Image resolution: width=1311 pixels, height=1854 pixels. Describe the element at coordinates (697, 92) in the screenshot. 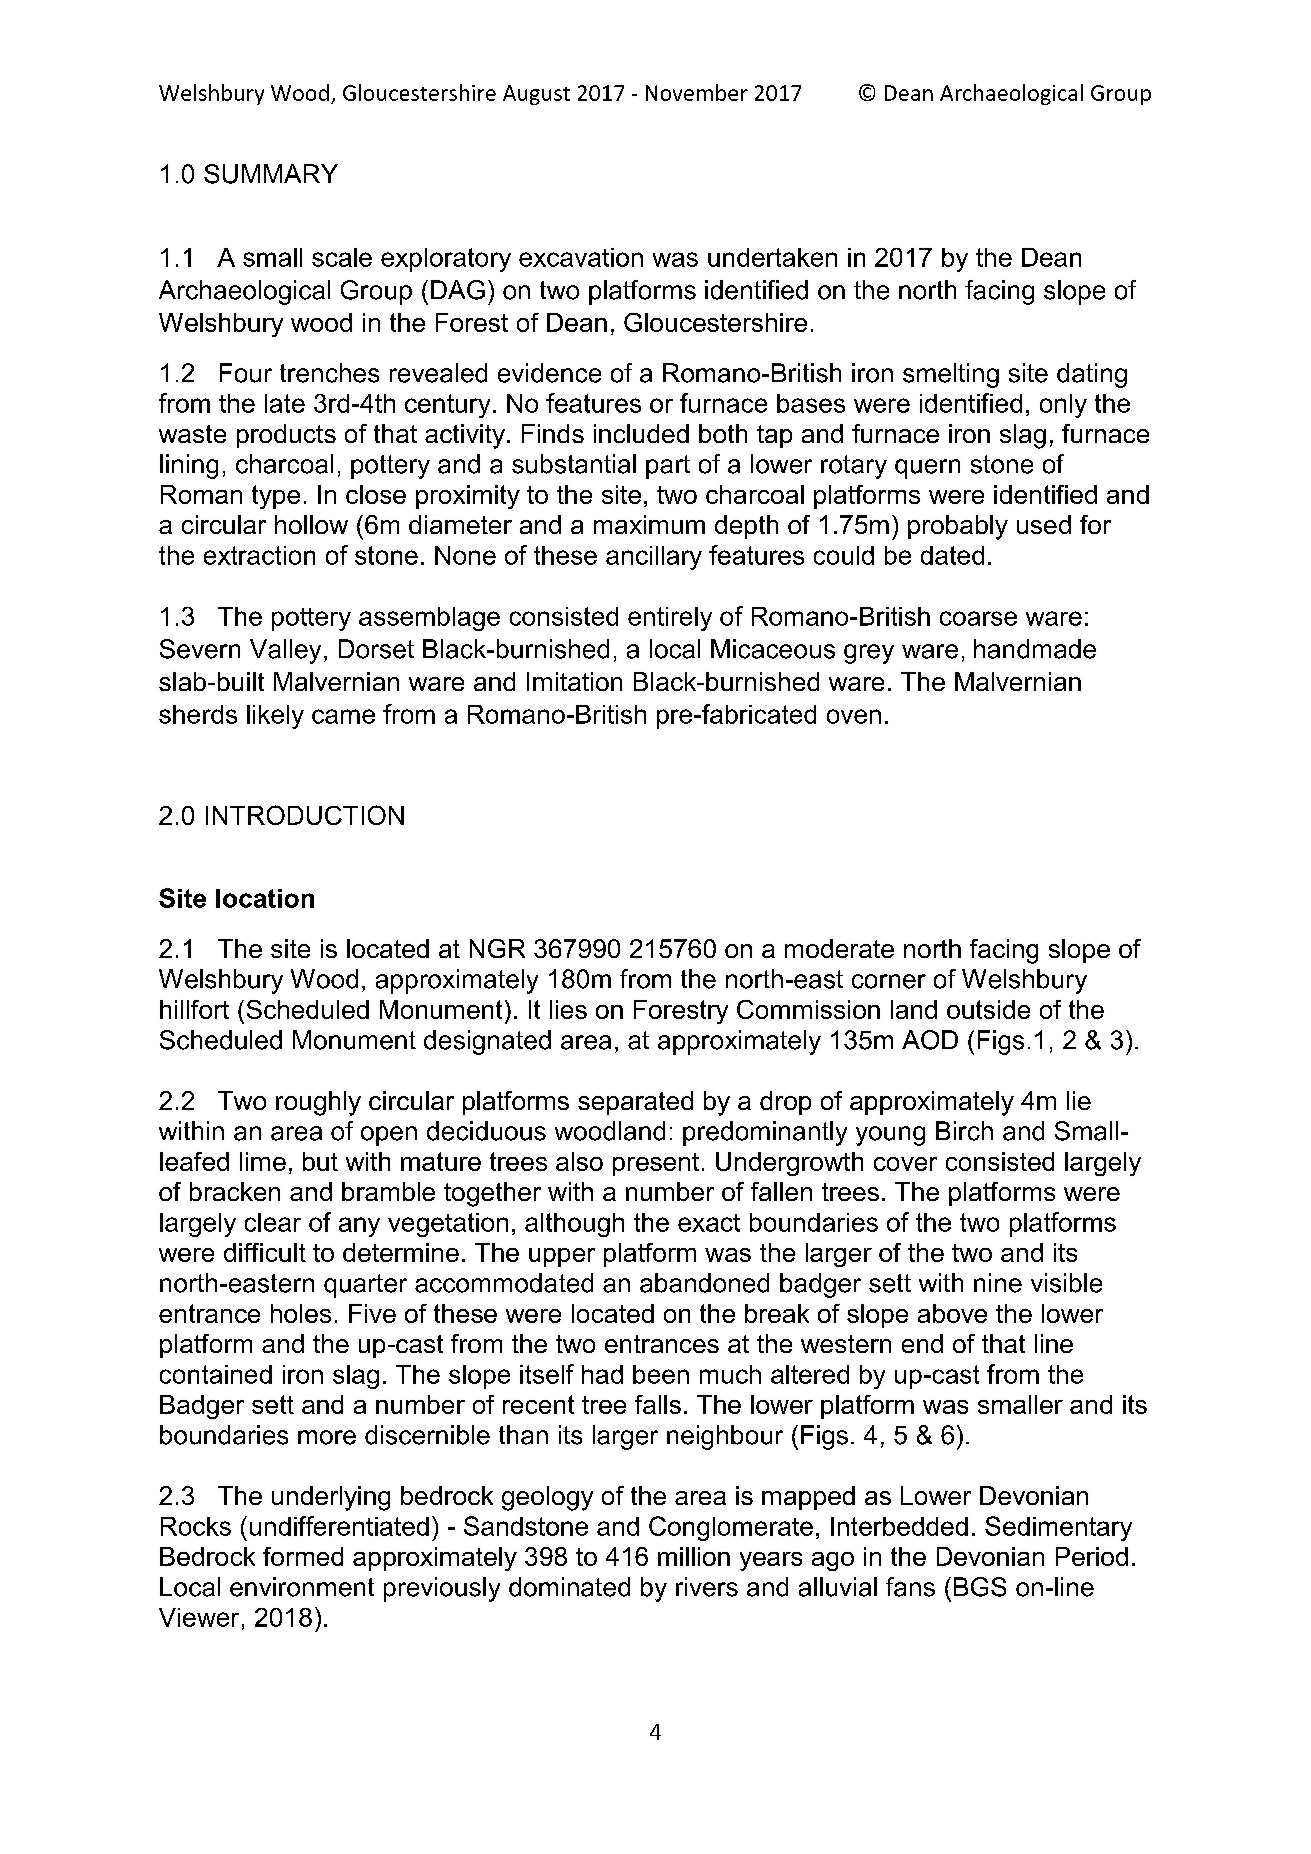

I see `November` at that location.
